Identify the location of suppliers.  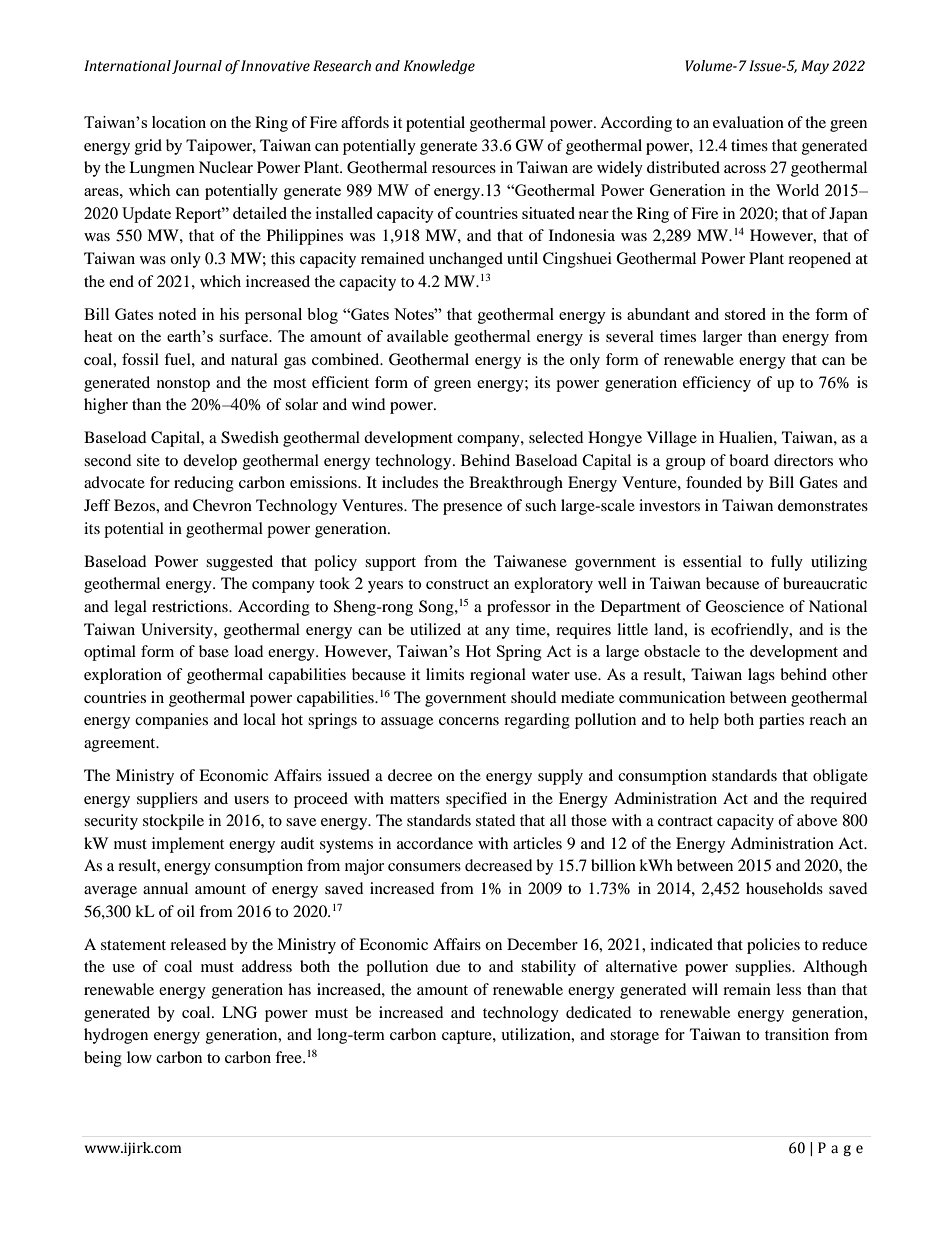
(167, 800).
